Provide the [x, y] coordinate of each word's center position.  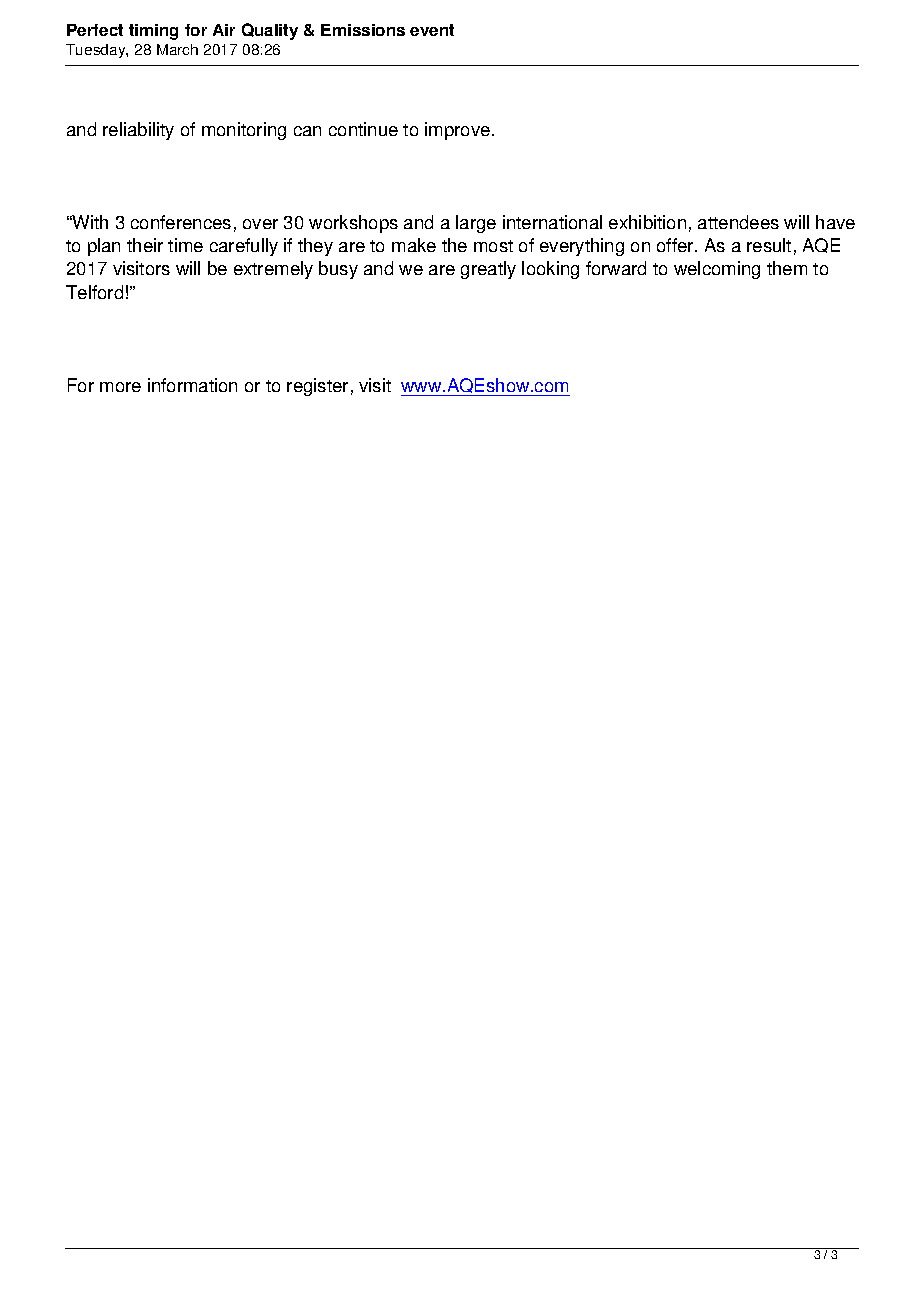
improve [459, 131]
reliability [138, 131]
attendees [738, 222]
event [432, 30]
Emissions [363, 30]
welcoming [717, 270]
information [192, 385]
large [476, 224]
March [177, 49]
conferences [181, 222]
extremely [273, 270]
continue [363, 129]
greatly [488, 270]
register [317, 387]
